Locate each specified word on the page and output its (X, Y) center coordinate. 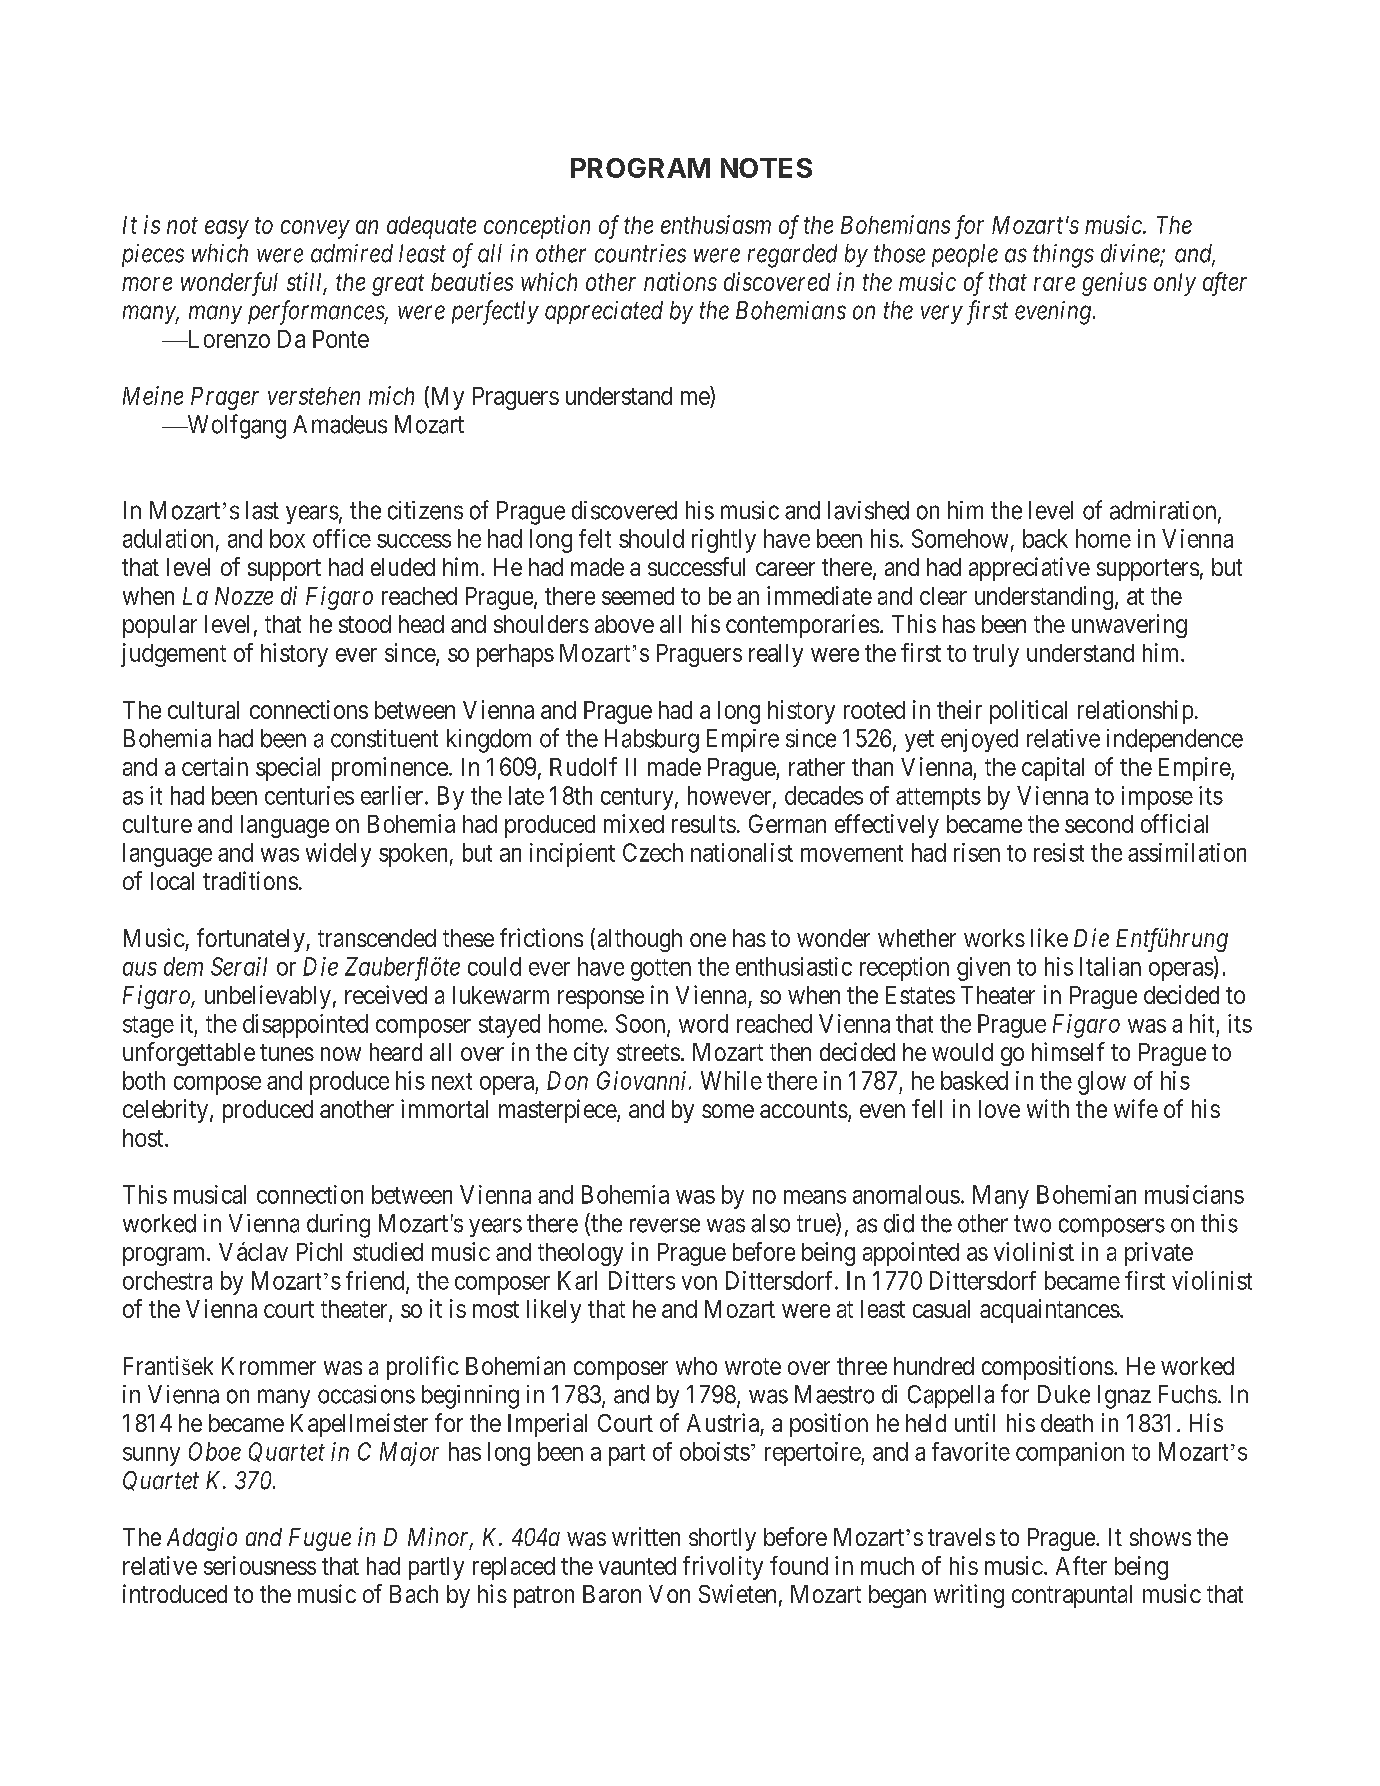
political (1028, 712)
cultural (203, 710)
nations (680, 281)
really (776, 655)
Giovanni (643, 1080)
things (1063, 256)
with (1048, 1108)
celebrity (167, 1111)
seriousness (260, 1565)
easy (227, 229)
